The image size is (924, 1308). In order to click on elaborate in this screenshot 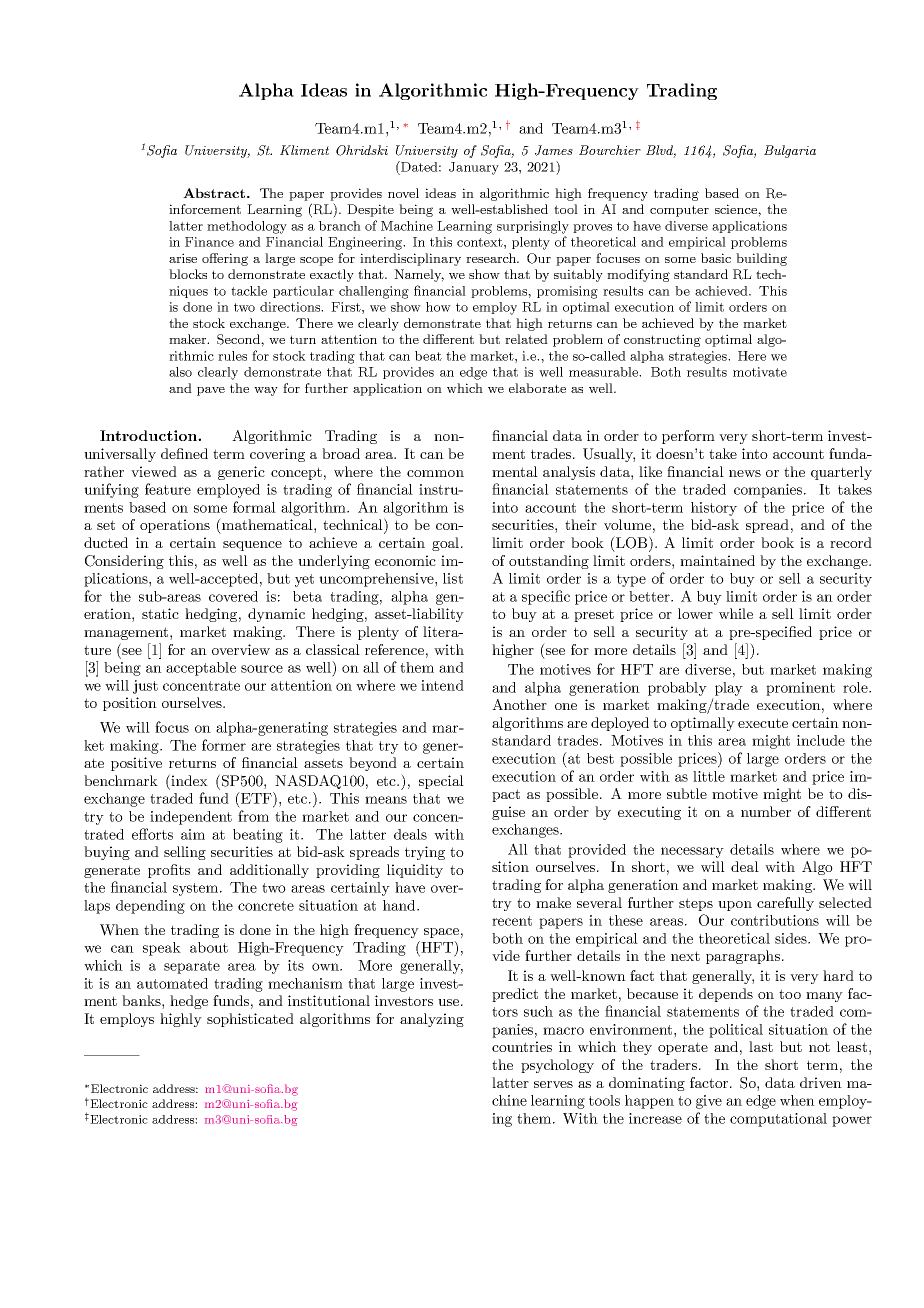, I will do `click(537, 388)`.
